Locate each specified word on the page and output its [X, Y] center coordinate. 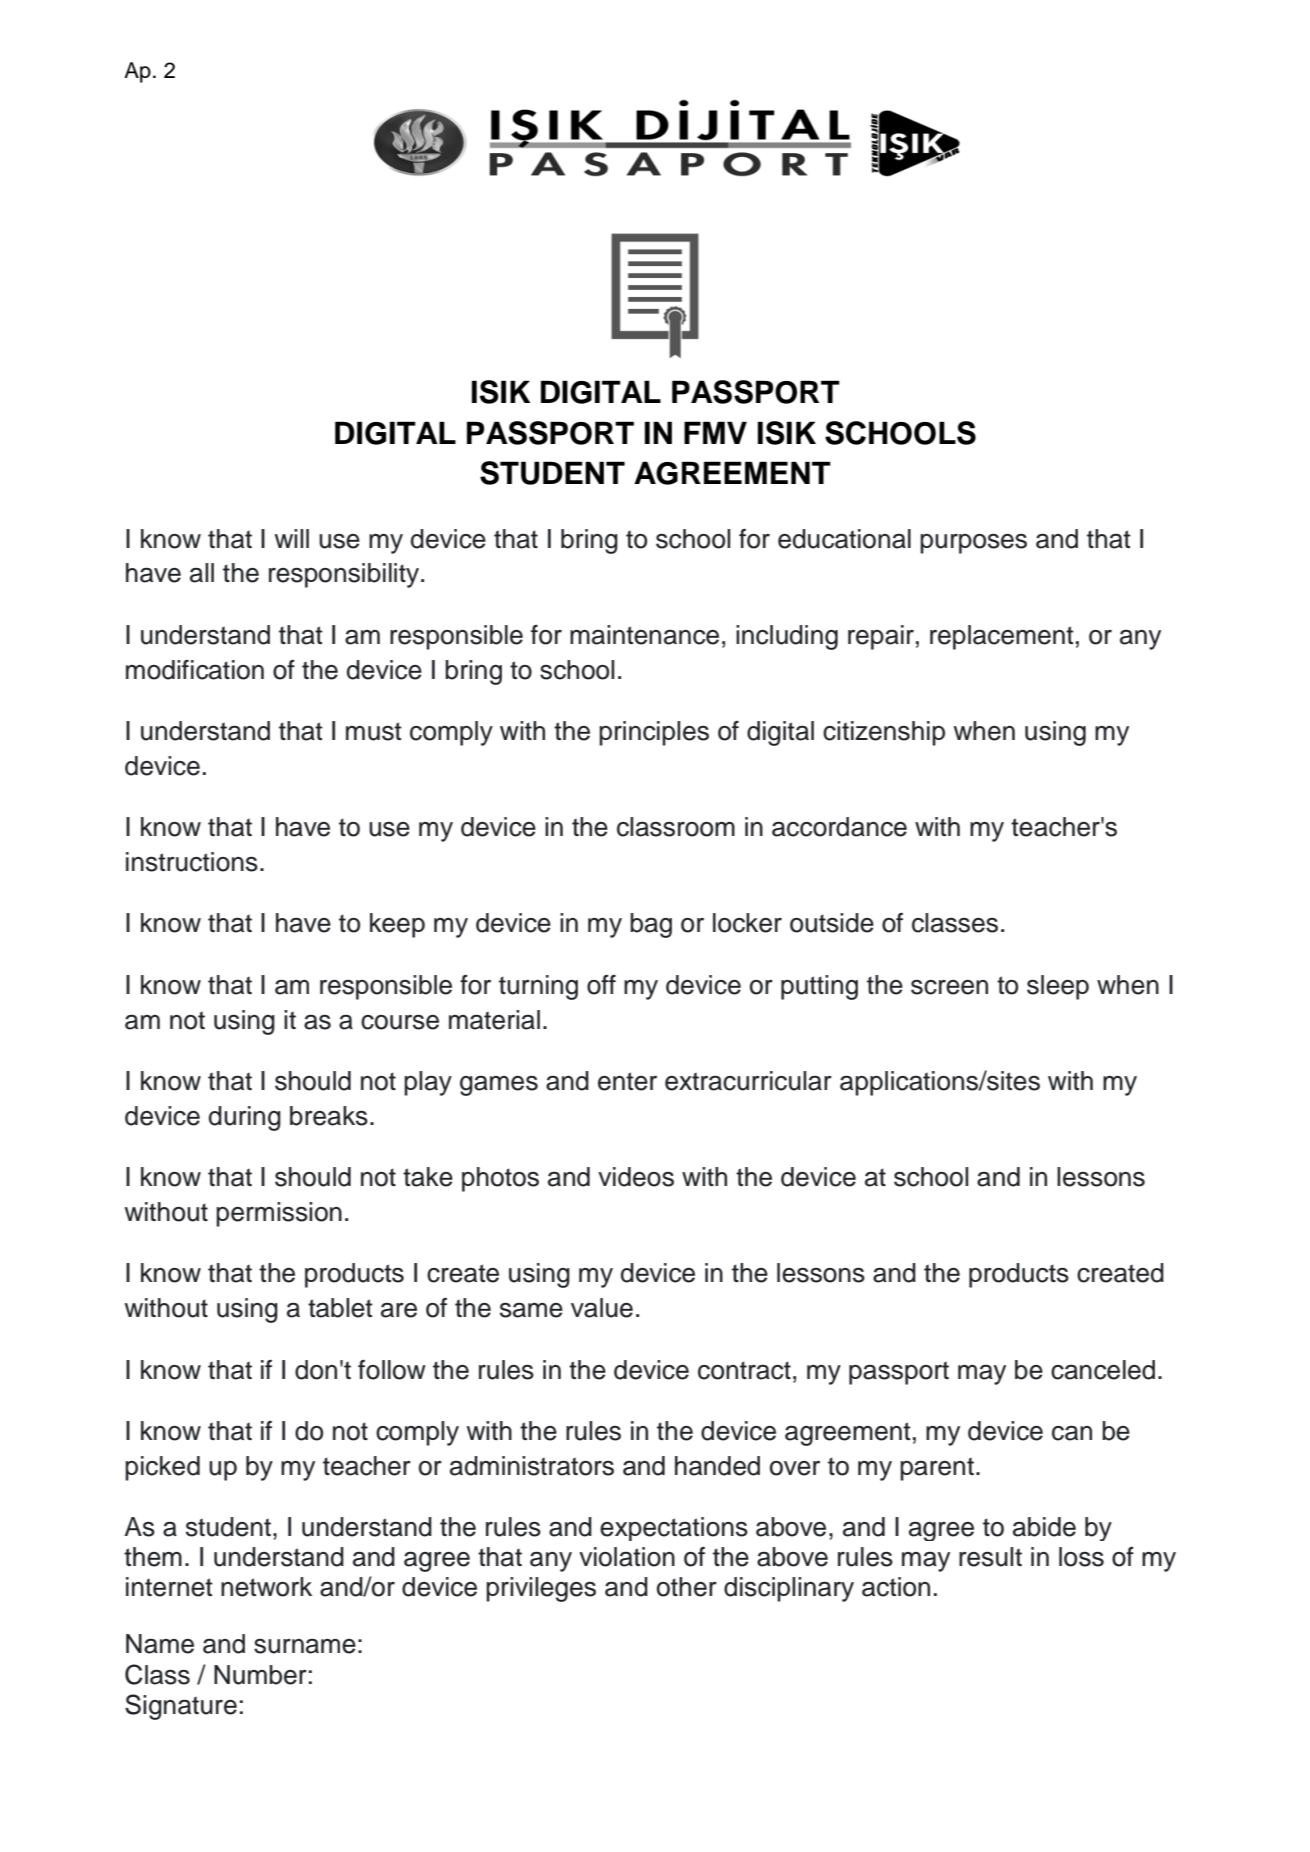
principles [654, 733]
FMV [715, 432]
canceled [1103, 1370]
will [291, 538]
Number [260, 1675]
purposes [973, 544]
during [245, 1118]
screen [949, 987]
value [602, 1308]
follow [392, 1370]
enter [627, 1081]
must [374, 731]
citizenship [884, 733]
